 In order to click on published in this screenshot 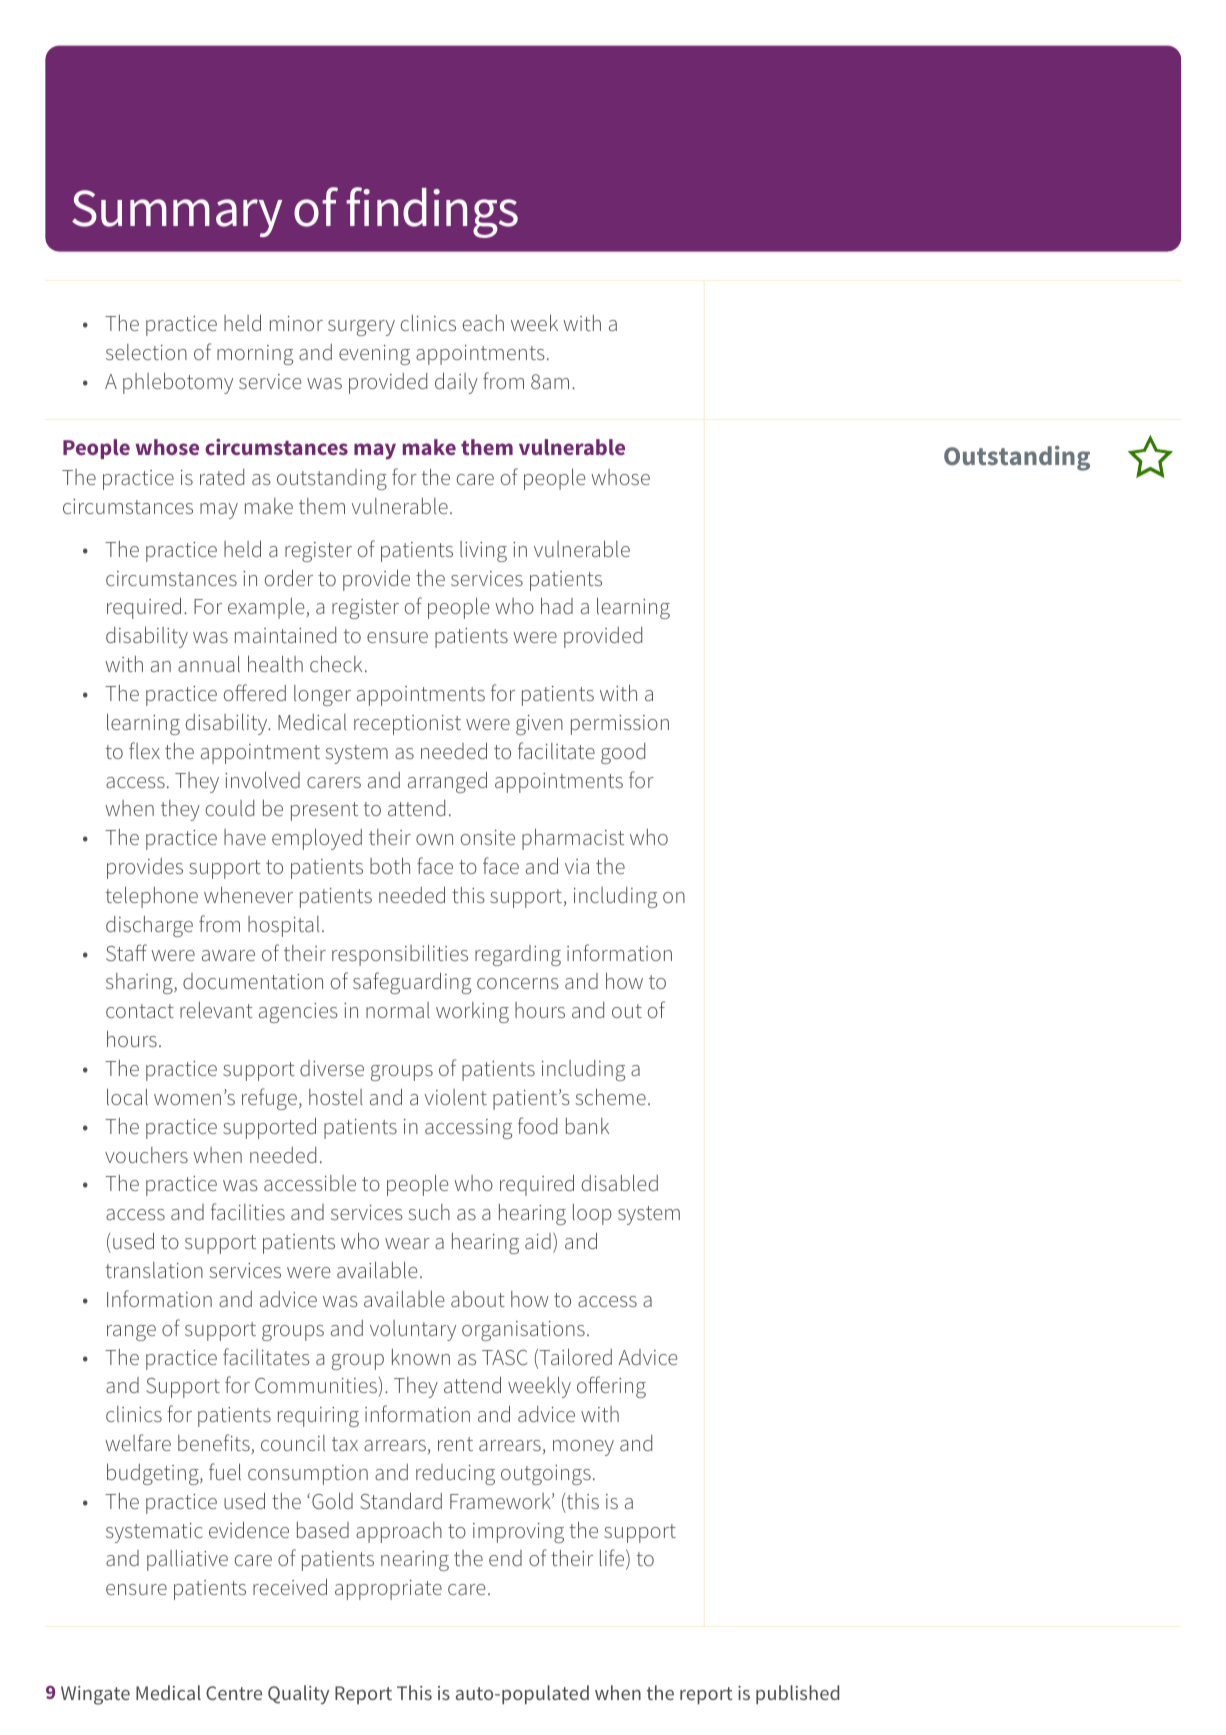, I will do `click(797, 1694)`.
